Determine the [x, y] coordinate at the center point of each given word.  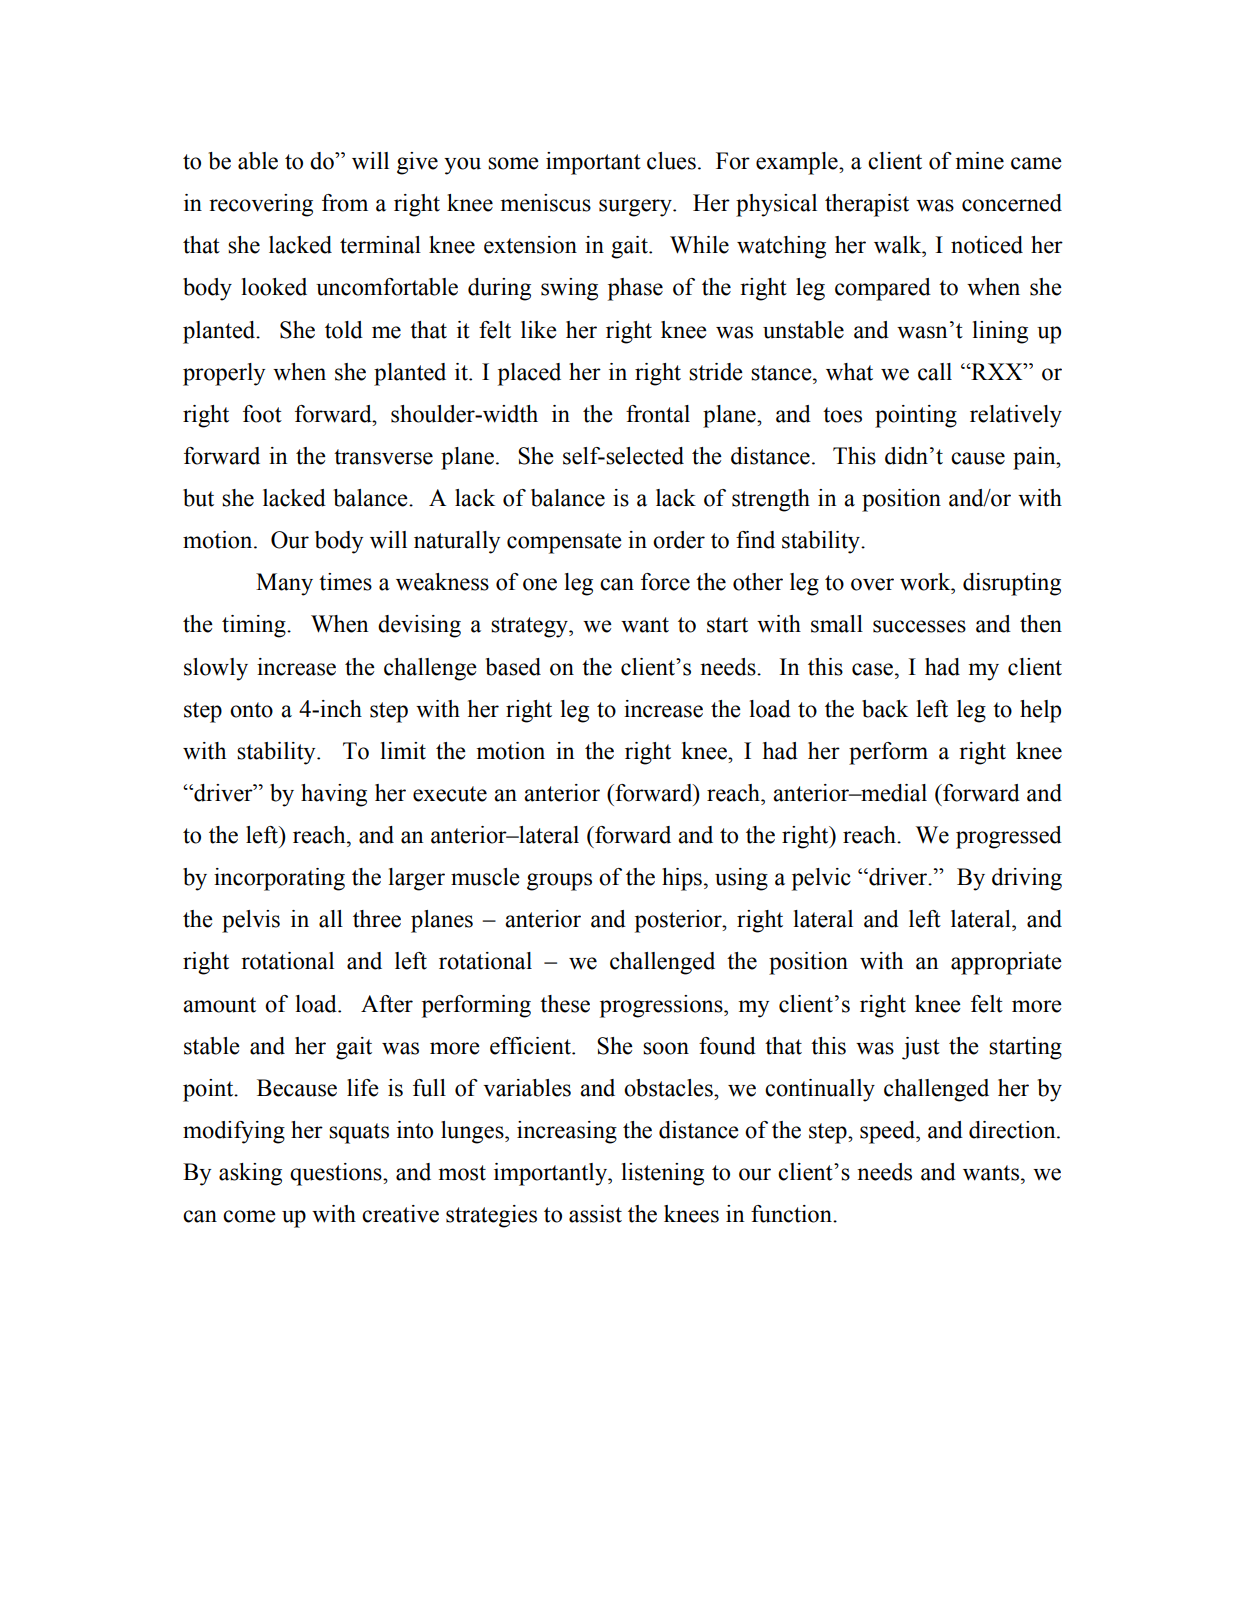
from [345, 203]
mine [980, 161]
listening [663, 1174]
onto [251, 710]
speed [889, 1132]
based [513, 667]
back [885, 709]
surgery [636, 208]
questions [337, 1174]
